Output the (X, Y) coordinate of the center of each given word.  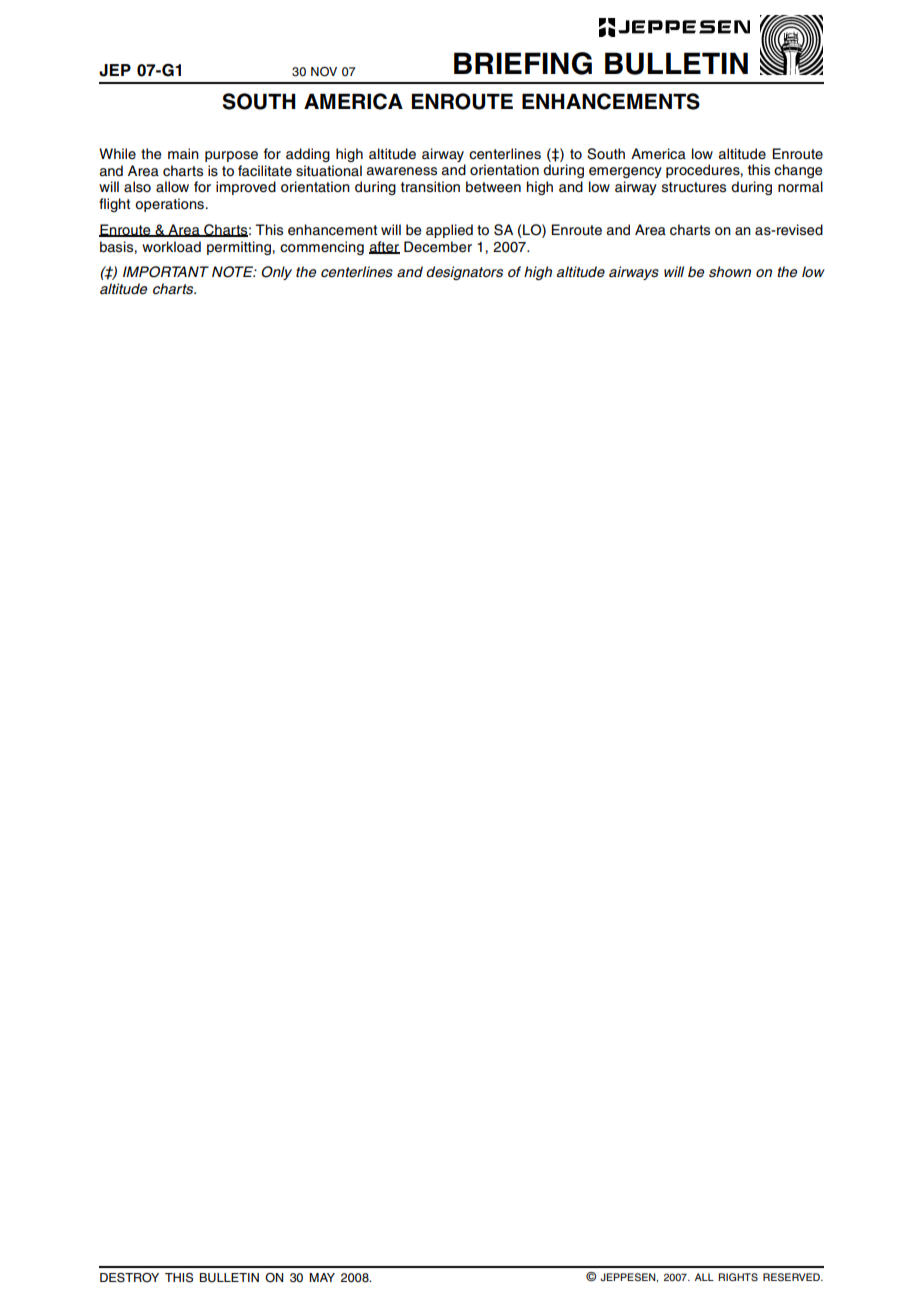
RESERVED (792, 1277)
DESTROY (129, 1278)
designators (464, 273)
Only (276, 273)
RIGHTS (738, 1277)
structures (694, 187)
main (183, 154)
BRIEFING (523, 63)
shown (730, 272)
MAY (322, 1277)
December (438, 247)
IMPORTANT (166, 272)
